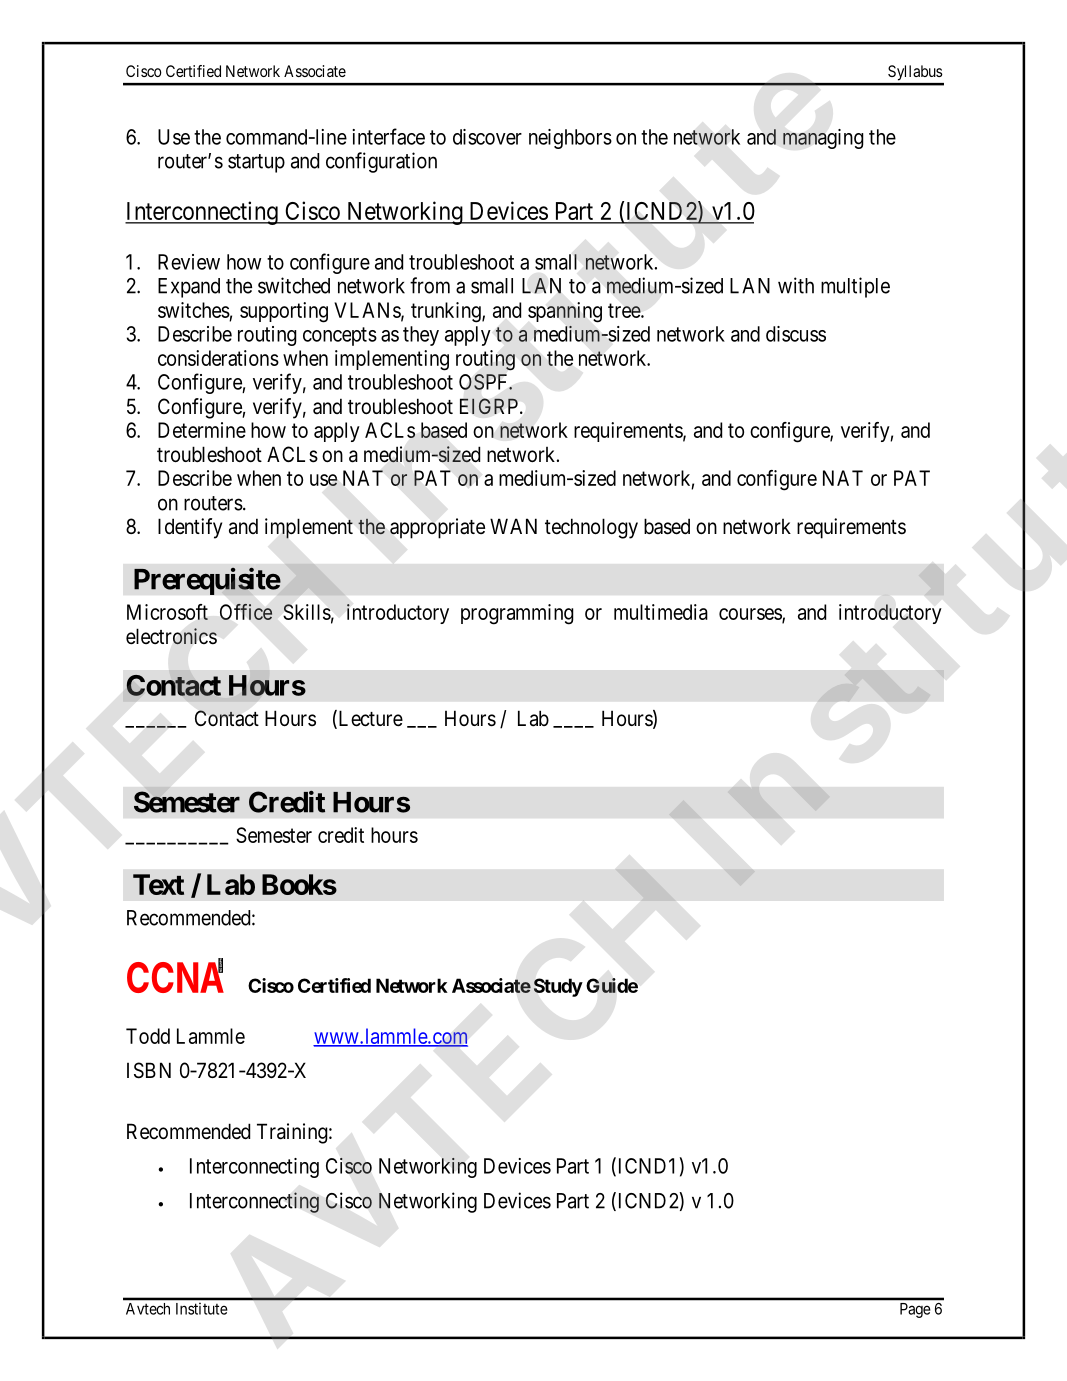  What do you see at coordinates (915, 1310) in the screenshot?
I see `Page` at bounding box center [915, 1310].
